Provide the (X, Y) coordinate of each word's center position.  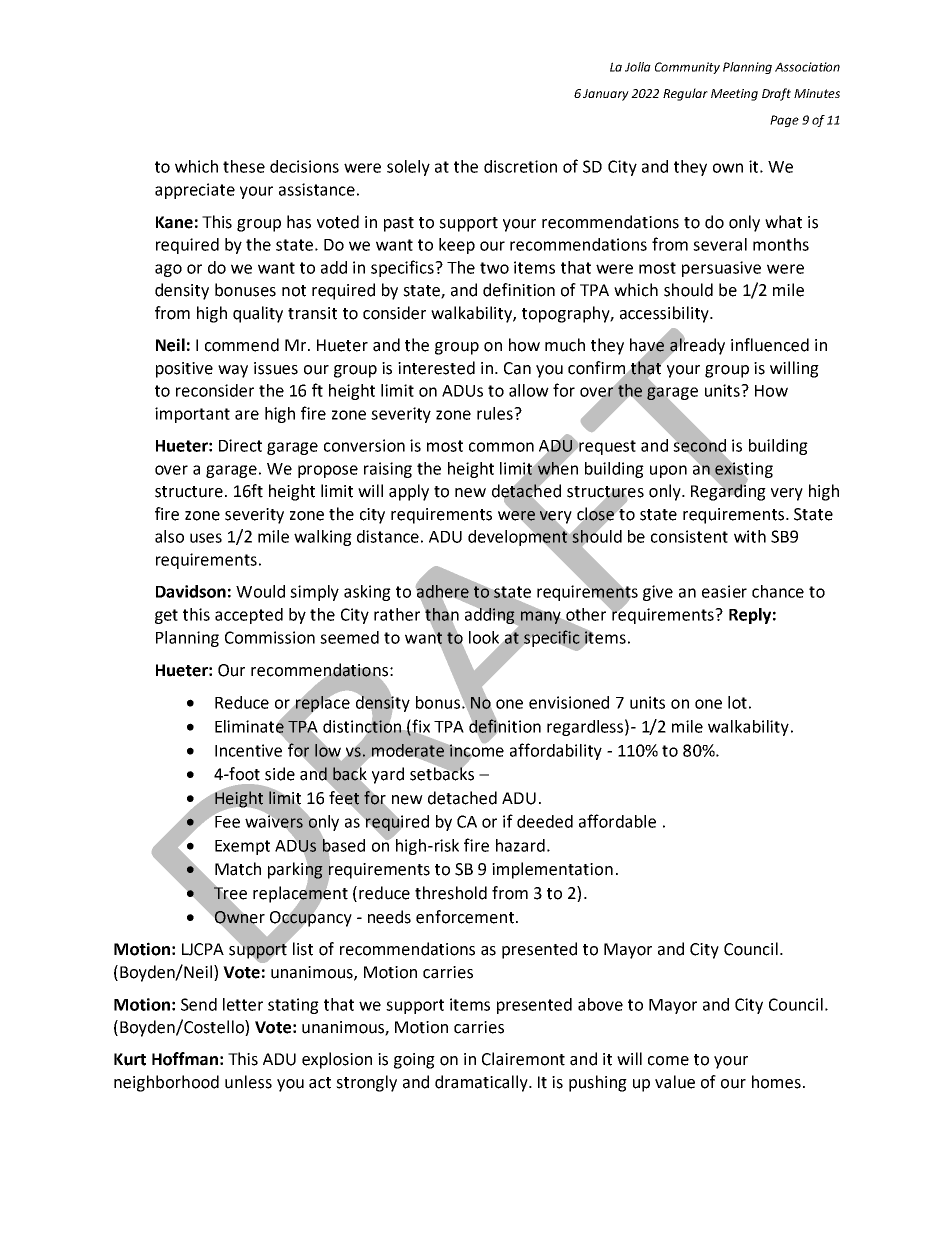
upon (668, 471)
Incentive (248, 750)
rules (496, 413)
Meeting (734, 95)
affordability (556, 751)
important (192, 415)
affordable (617, 821)
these (244, 166)
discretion (520, 166)
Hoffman (185, 1059)
